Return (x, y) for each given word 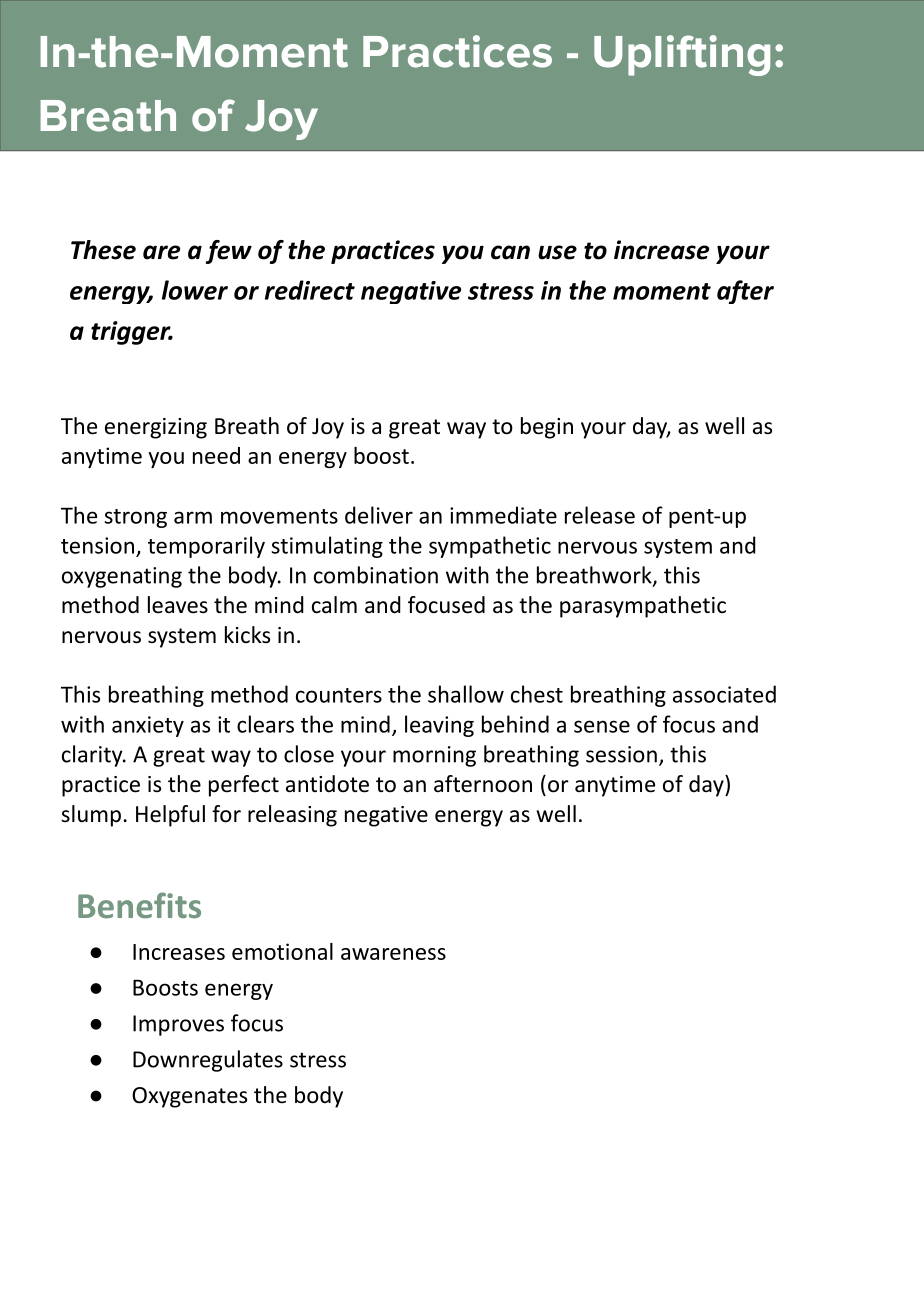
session (621, 754)
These (103, 250)
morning (434, 756)
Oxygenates (189, 1097)
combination (376, 575)
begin (547, 428)
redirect (310, 290)
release (600, 515)
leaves (178, 605)
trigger (132, 333)
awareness (393, 954)
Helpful (170, 816)
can (510, 252)
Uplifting (682, 55)
